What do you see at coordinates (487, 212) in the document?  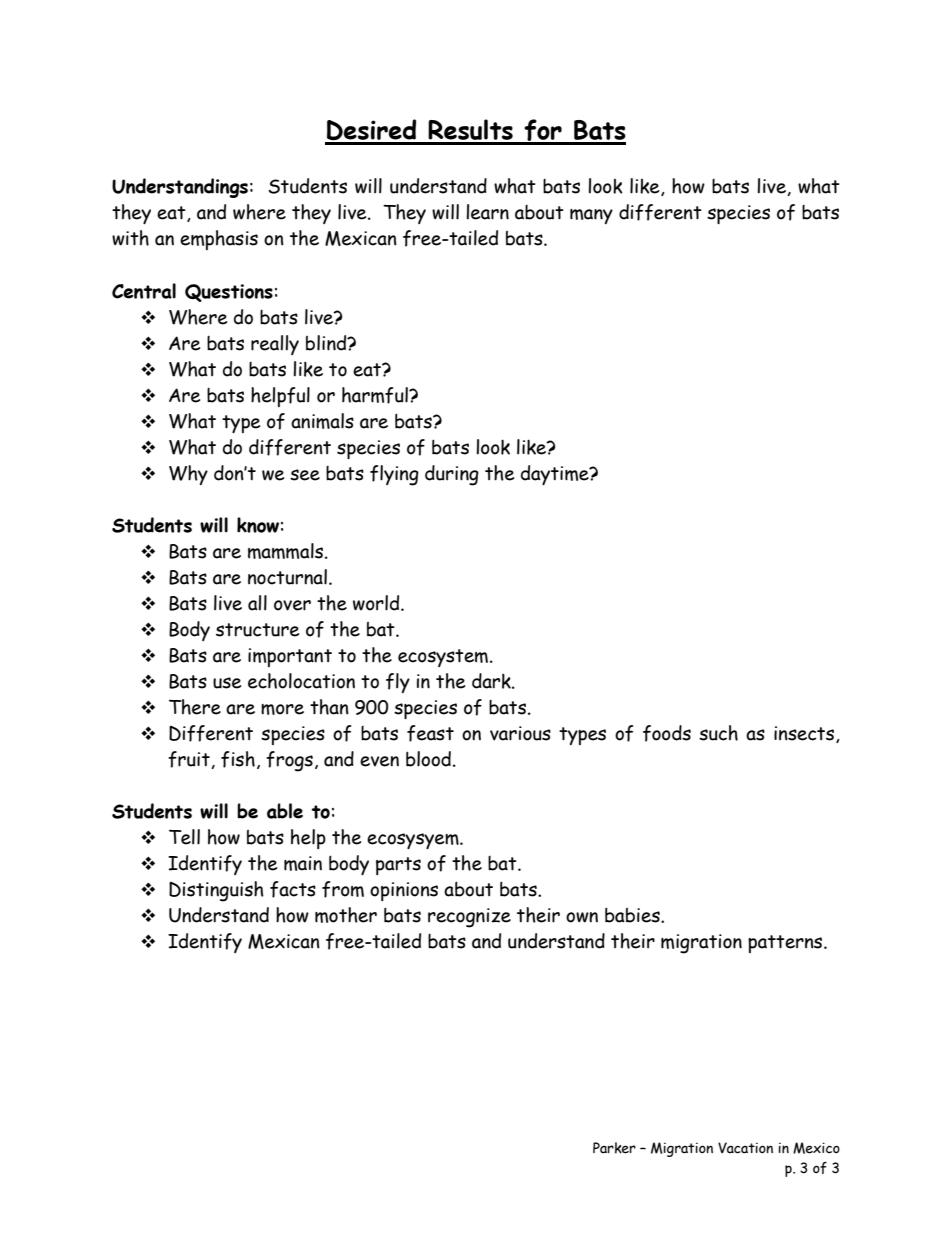 I see `learn` at bounding box center [487, 212].
